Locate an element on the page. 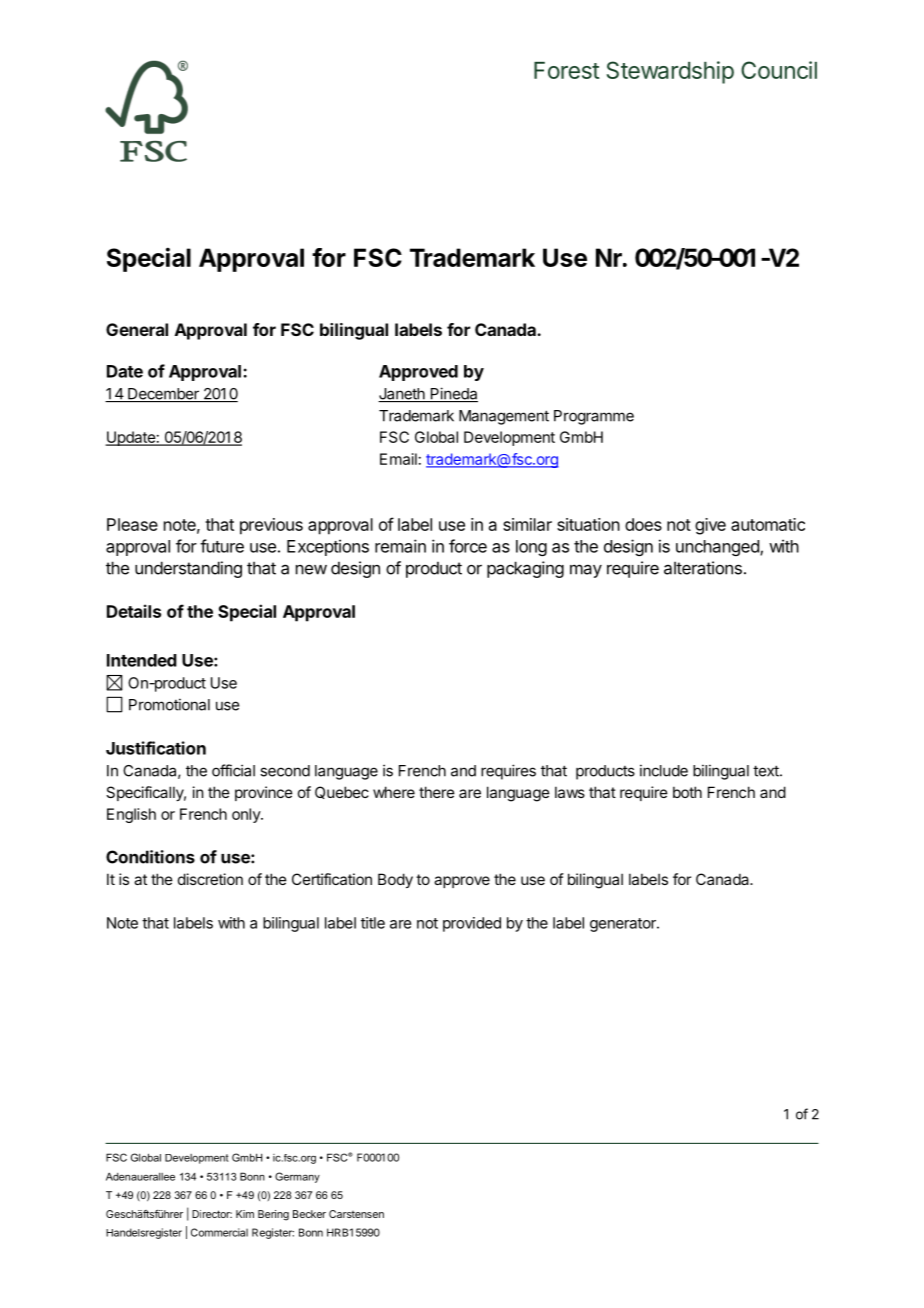 This page has height=1308, width=924. Germany is located at coordinates (297, 1177).
